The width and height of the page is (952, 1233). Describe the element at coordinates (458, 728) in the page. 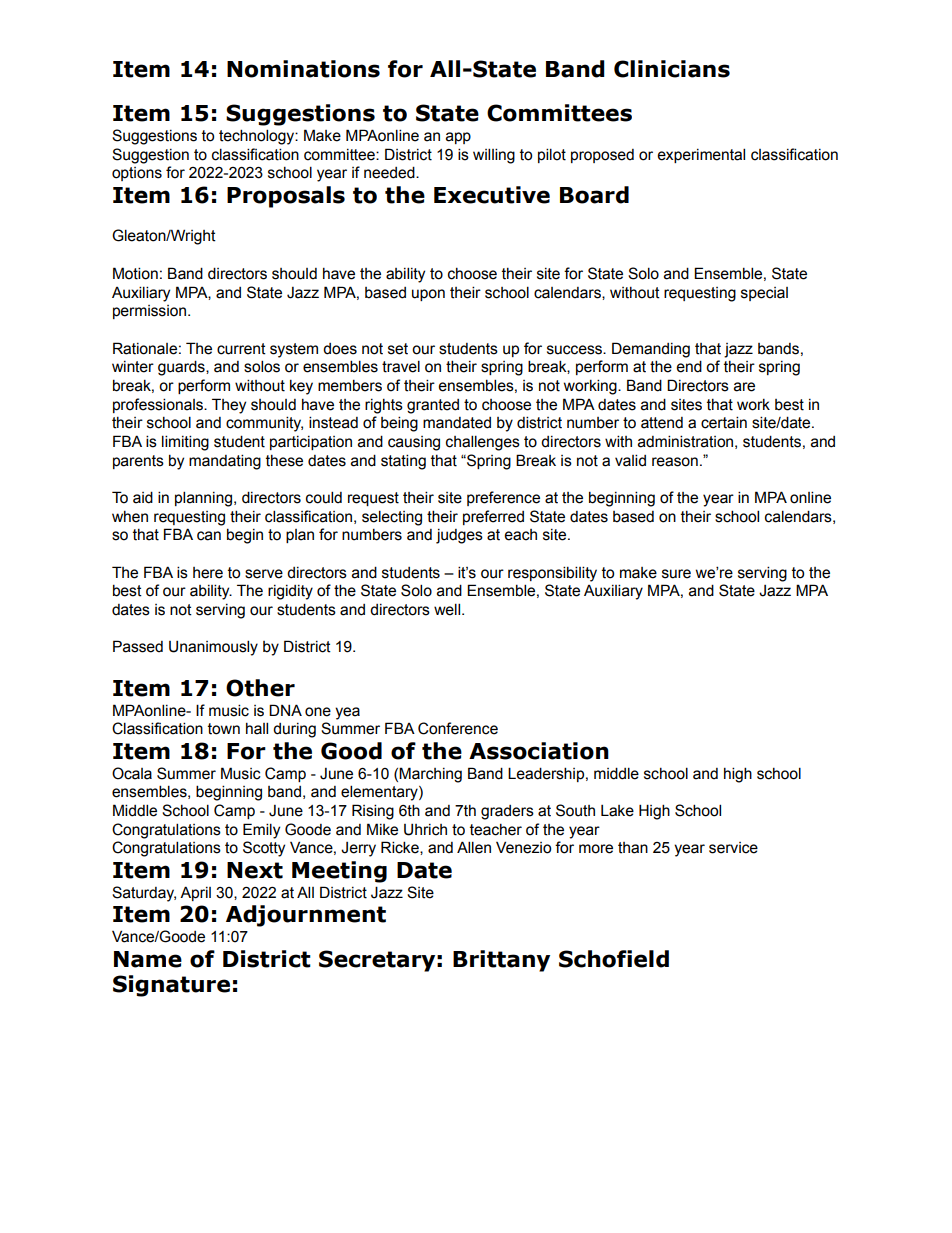

I see `Conference` at that location.
